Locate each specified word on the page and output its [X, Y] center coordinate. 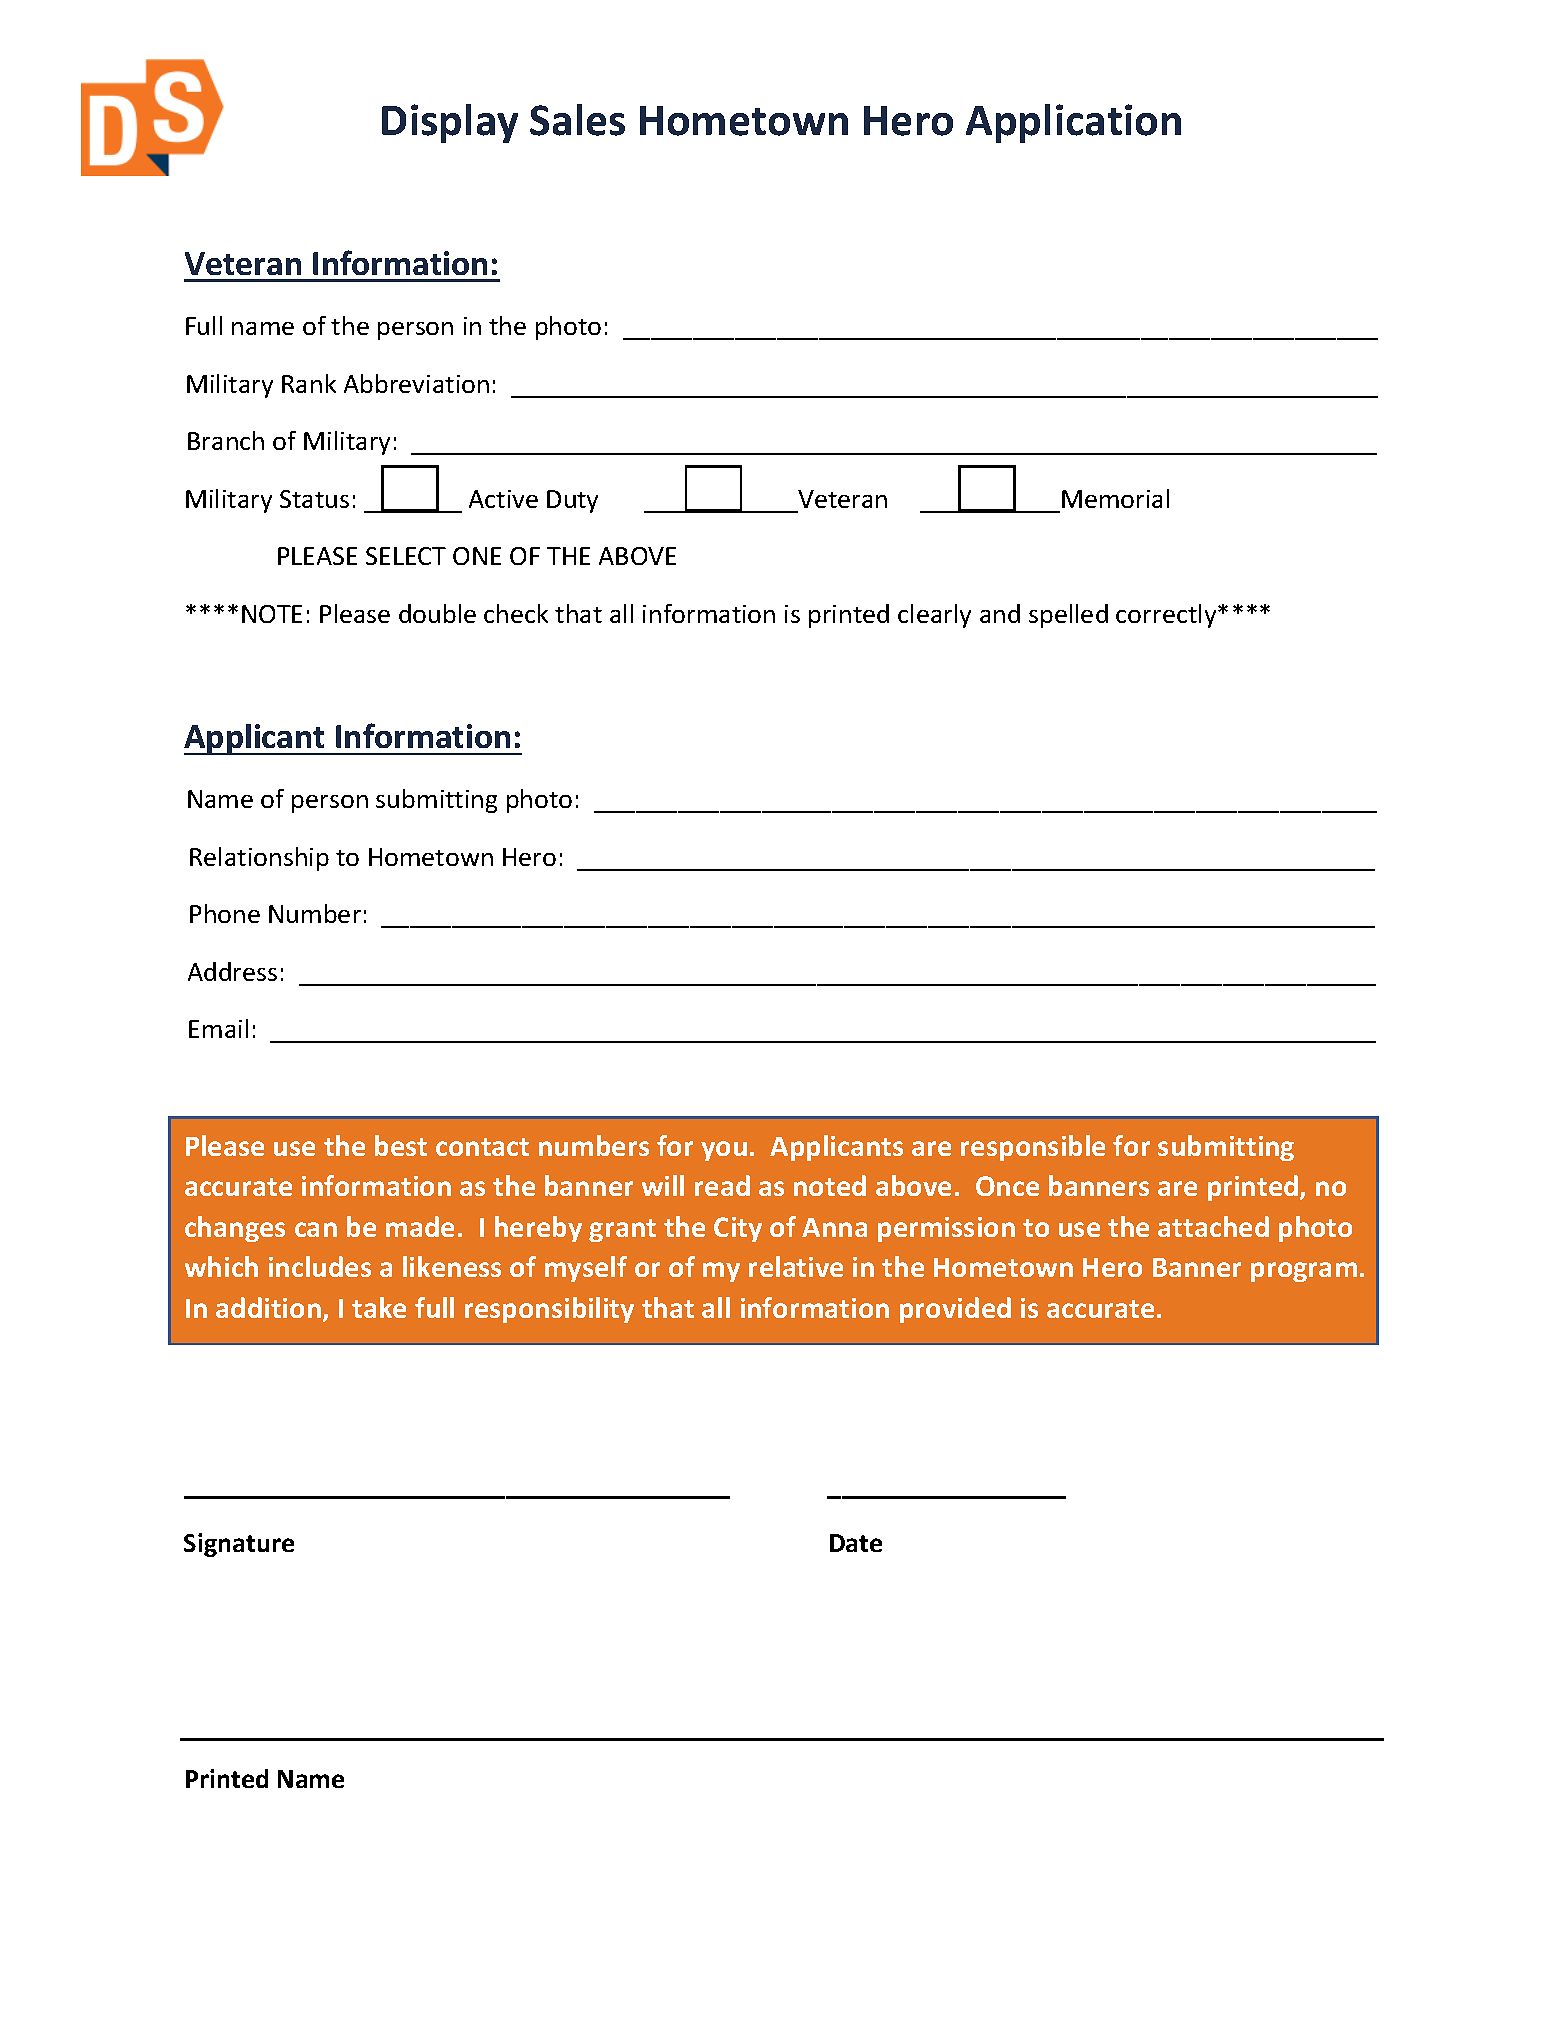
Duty [572, 501]
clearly [934, 616]
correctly [1167, 616]
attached [1213, 1226]
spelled [1068, 616]
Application [1073, 123]
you [724, 1151]
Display [450, 123]
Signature [239, 1545]
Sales [577, 120]
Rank [309, 383]
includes [320, 1266]
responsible [1033, 1148]
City [738, 1229]
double [437, 613]
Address [232, 971]
